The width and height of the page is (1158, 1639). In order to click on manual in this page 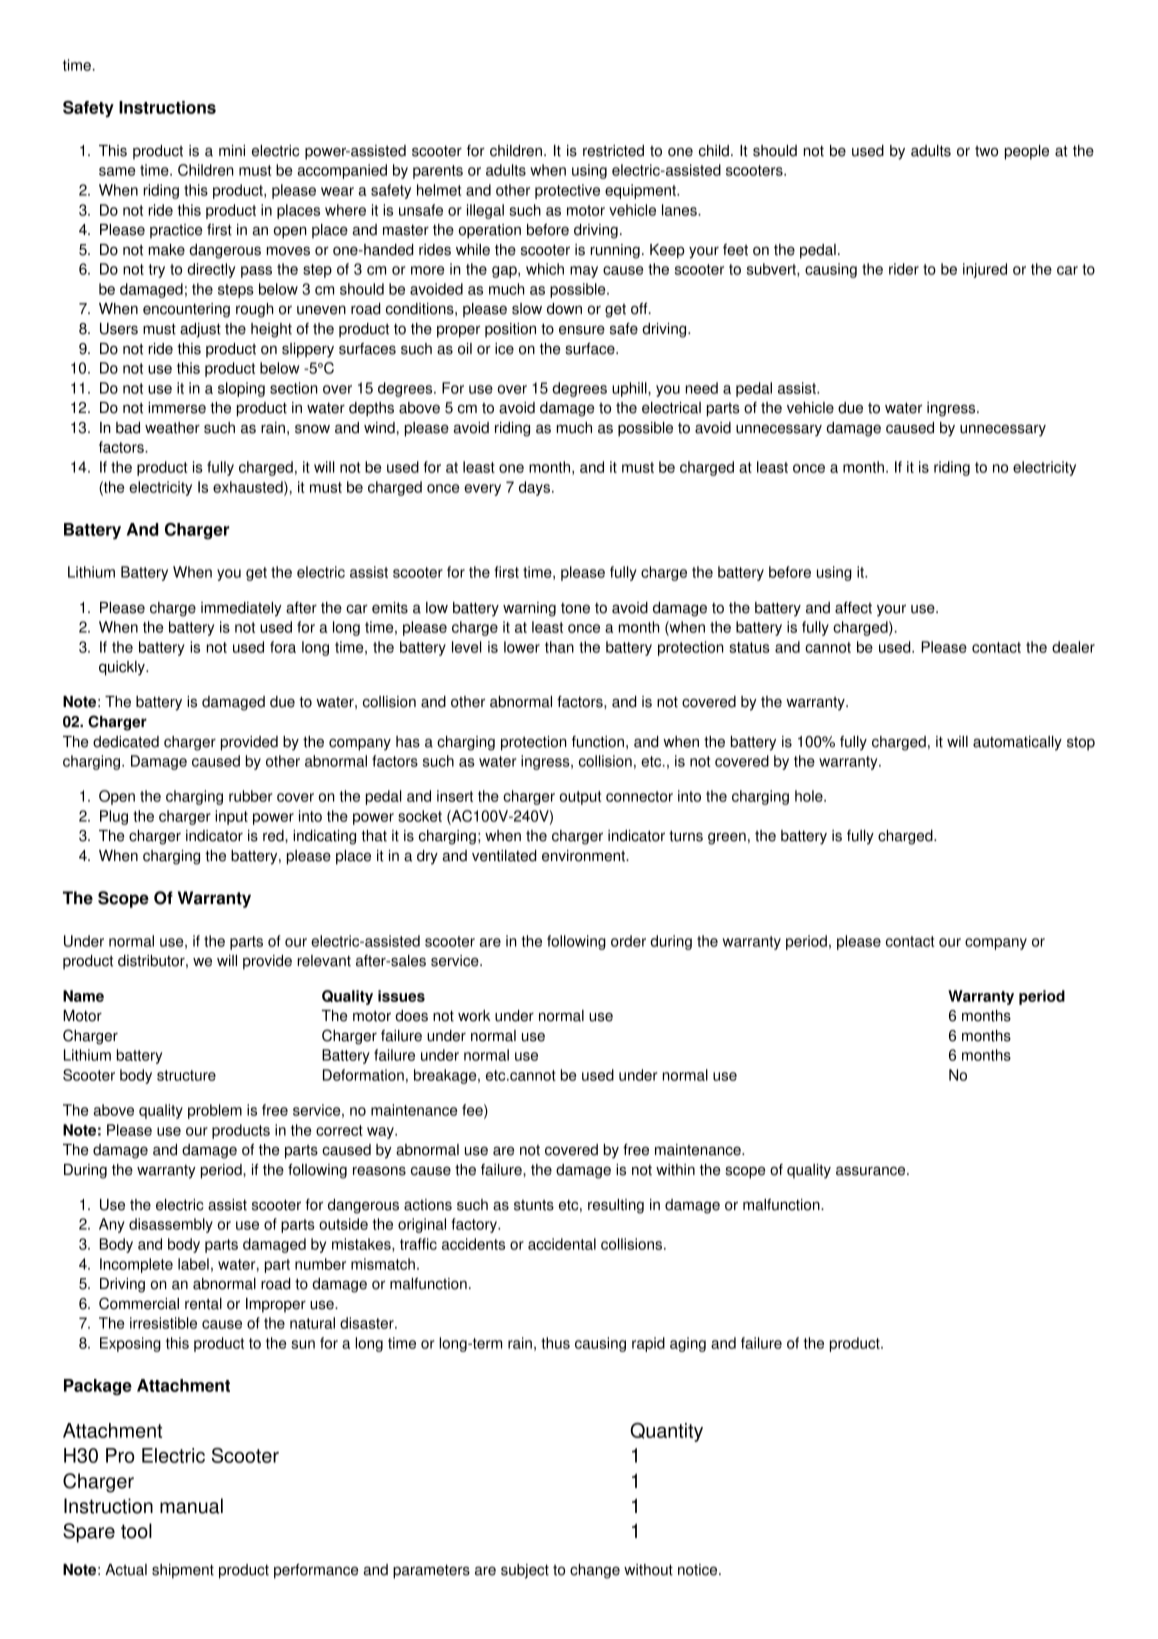, I will do `click(191, 1506)`.
